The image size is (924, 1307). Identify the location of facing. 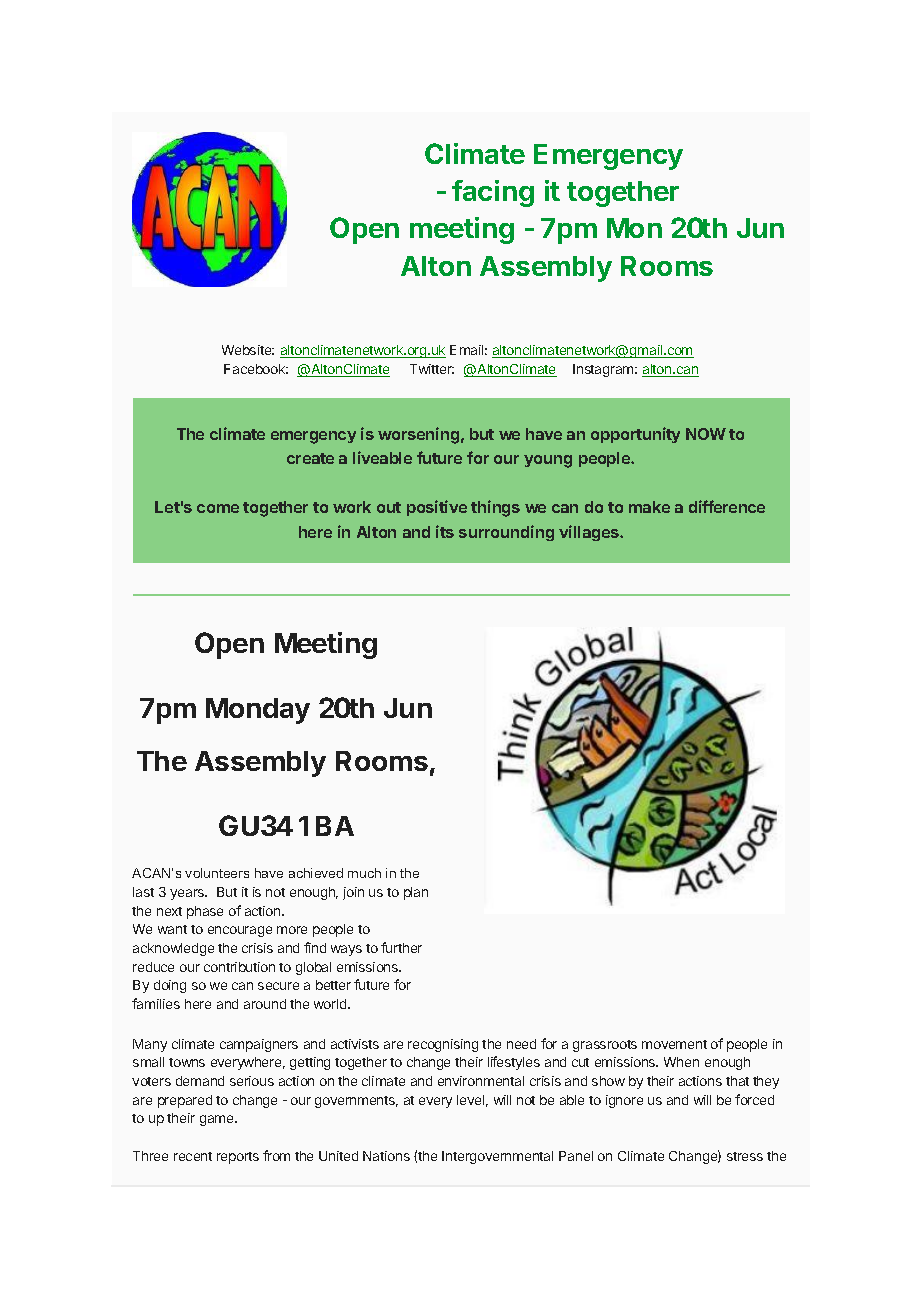
(493, 193).
